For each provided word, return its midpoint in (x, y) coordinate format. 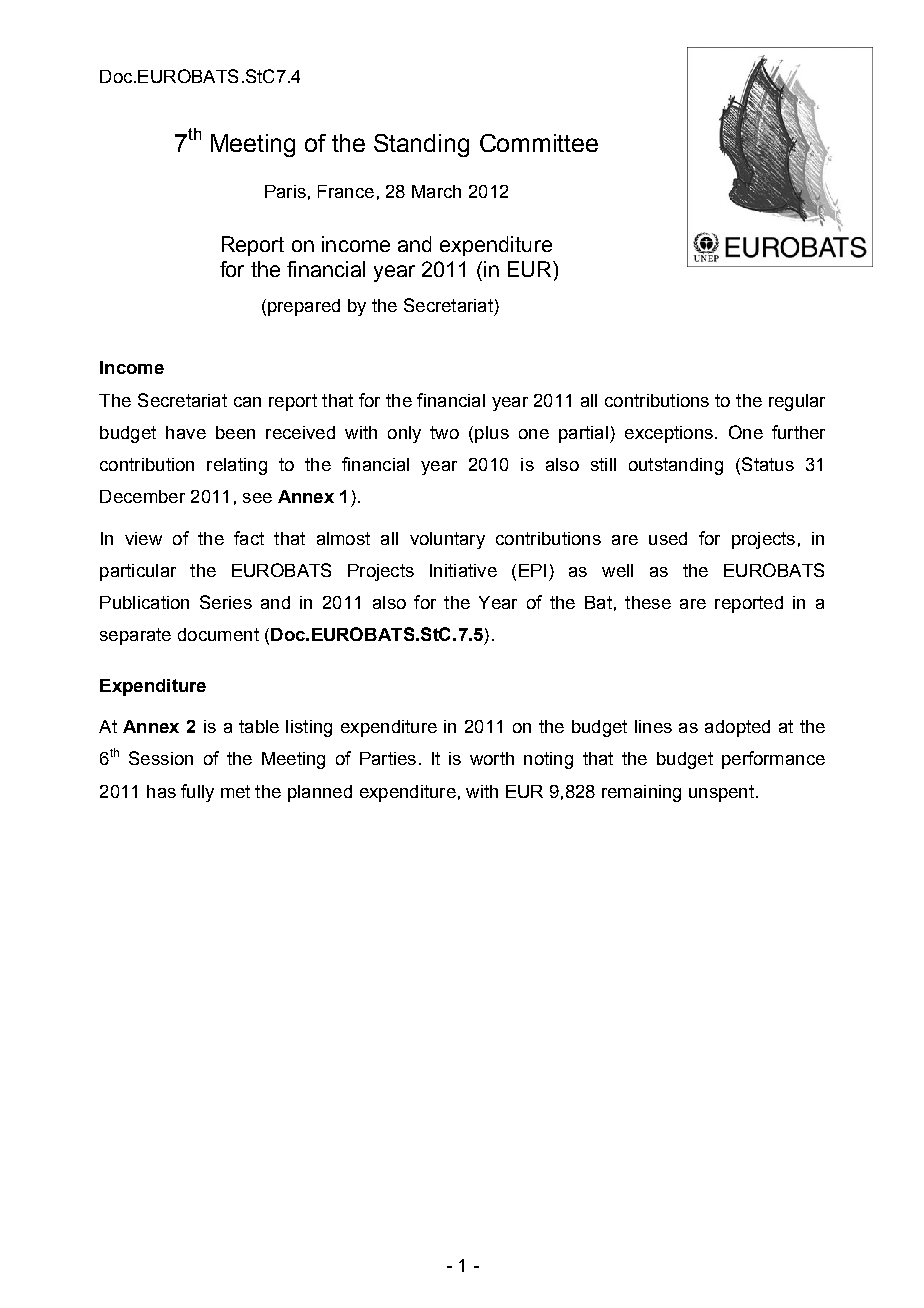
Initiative (463, 570)
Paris (285, 191)
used (668, 538)
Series (226, 602)
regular (797, 402)
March (436, 191)
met (235, 791)
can (247, 402)
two (444, 432)
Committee (539, 143)
